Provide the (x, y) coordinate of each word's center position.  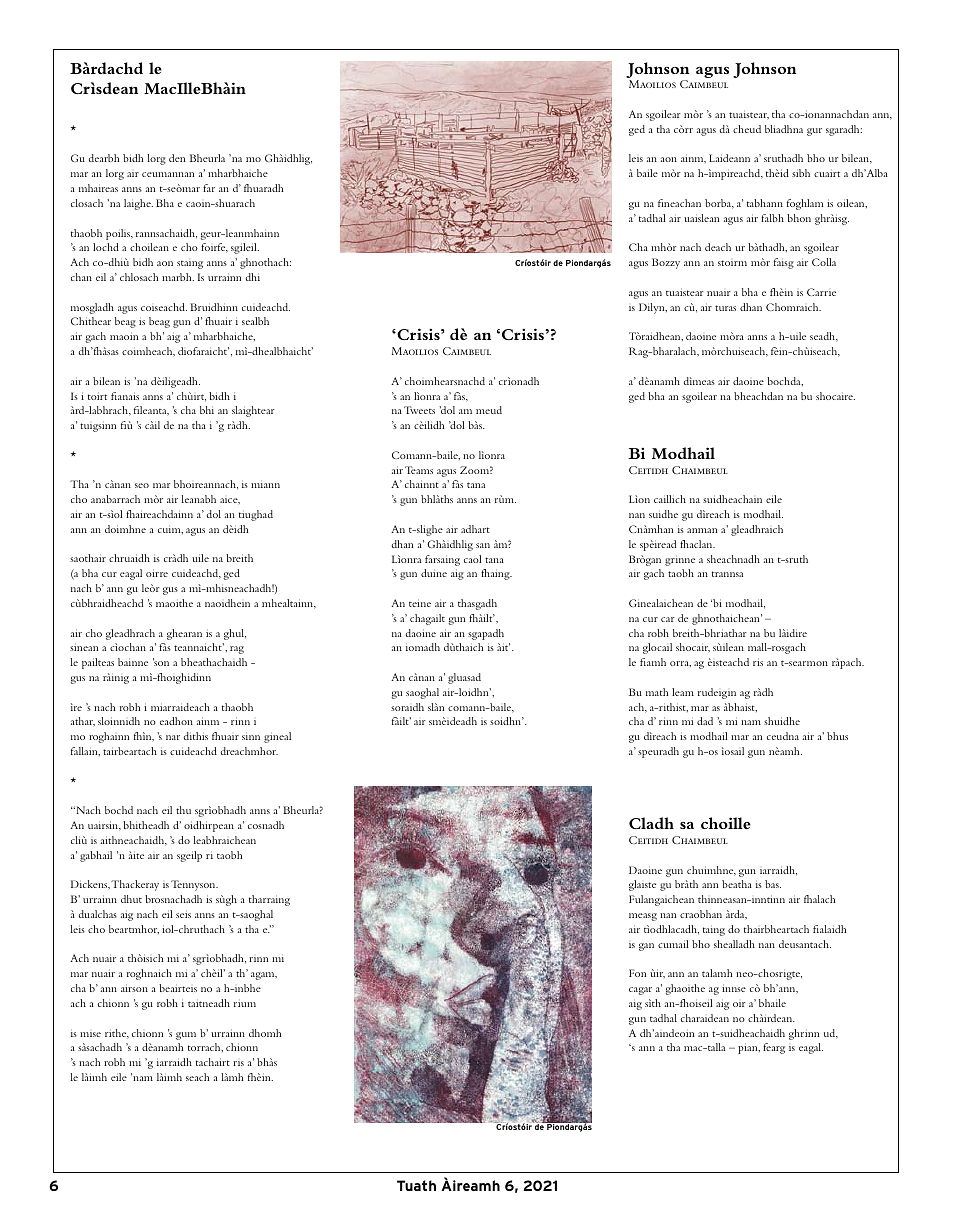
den (177, 158)
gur (814, 132)
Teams (419, 470)
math (657, 692)
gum (186, 1036)
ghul (235, 634)
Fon (637, 973)
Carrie (821, 292)
